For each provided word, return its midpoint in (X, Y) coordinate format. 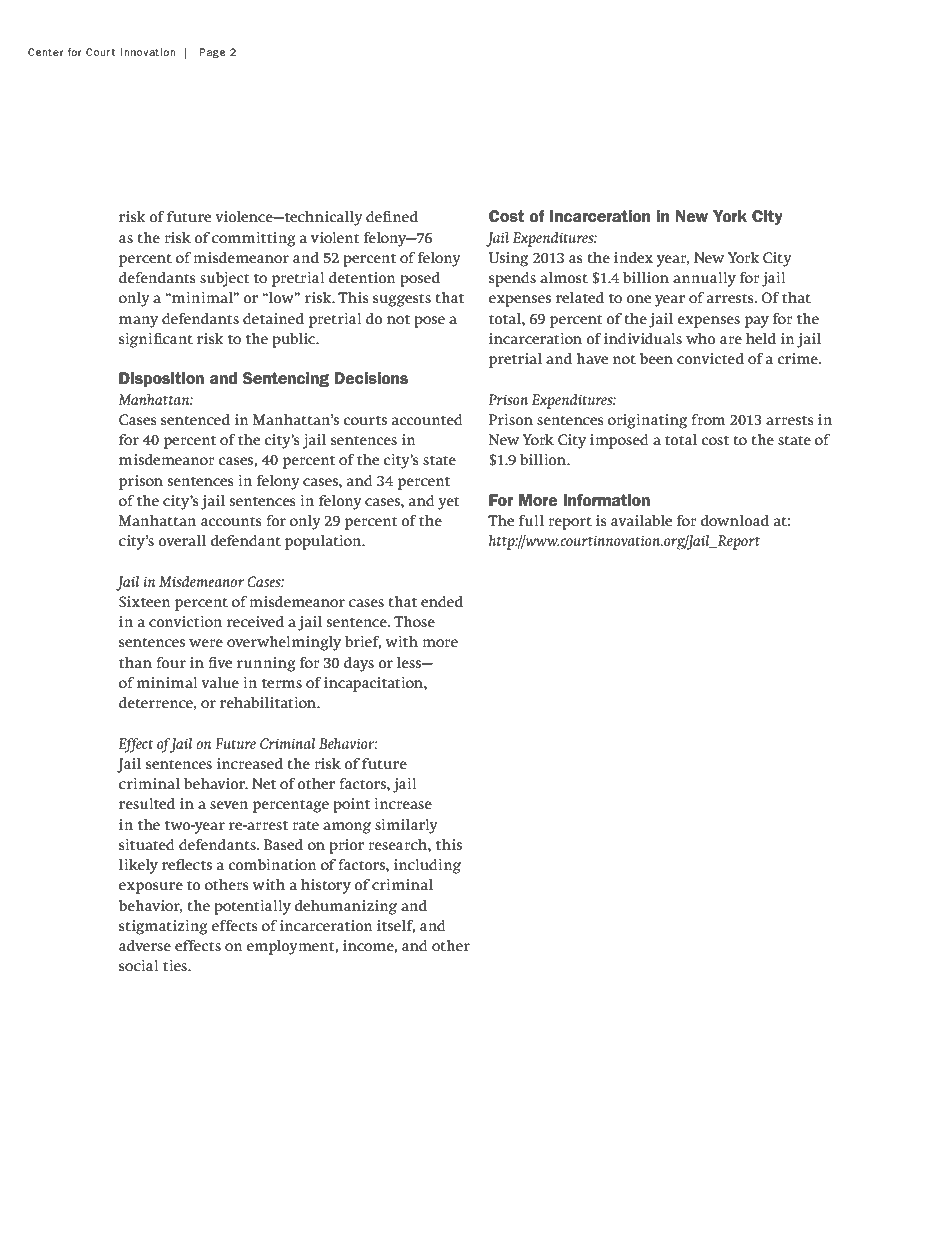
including (427, 866)
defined (392, 216)
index (633, 257)
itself (396, 926)
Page (212, 53)
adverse (145, 945)
